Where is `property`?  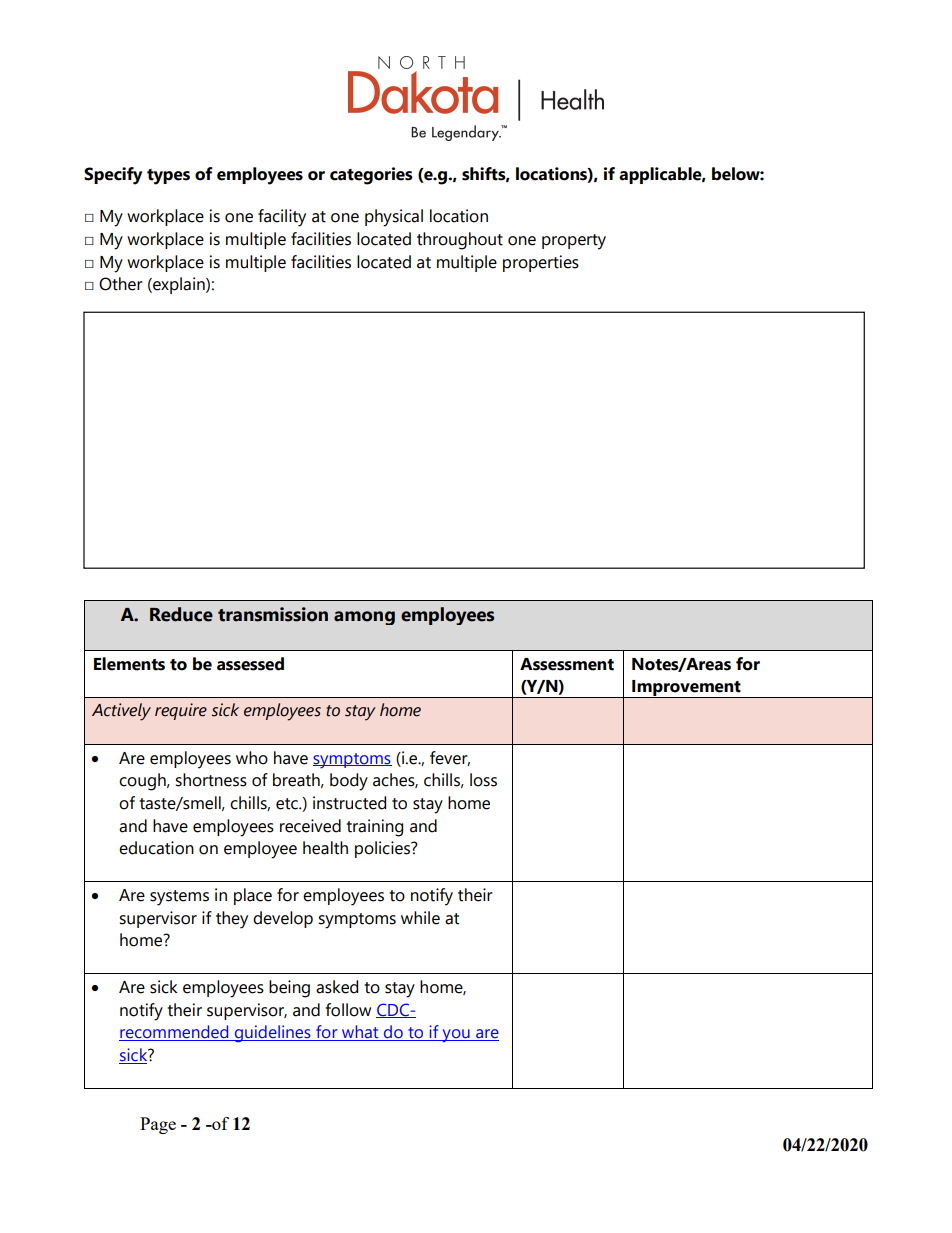 property is located at coordinates (574, 242).
